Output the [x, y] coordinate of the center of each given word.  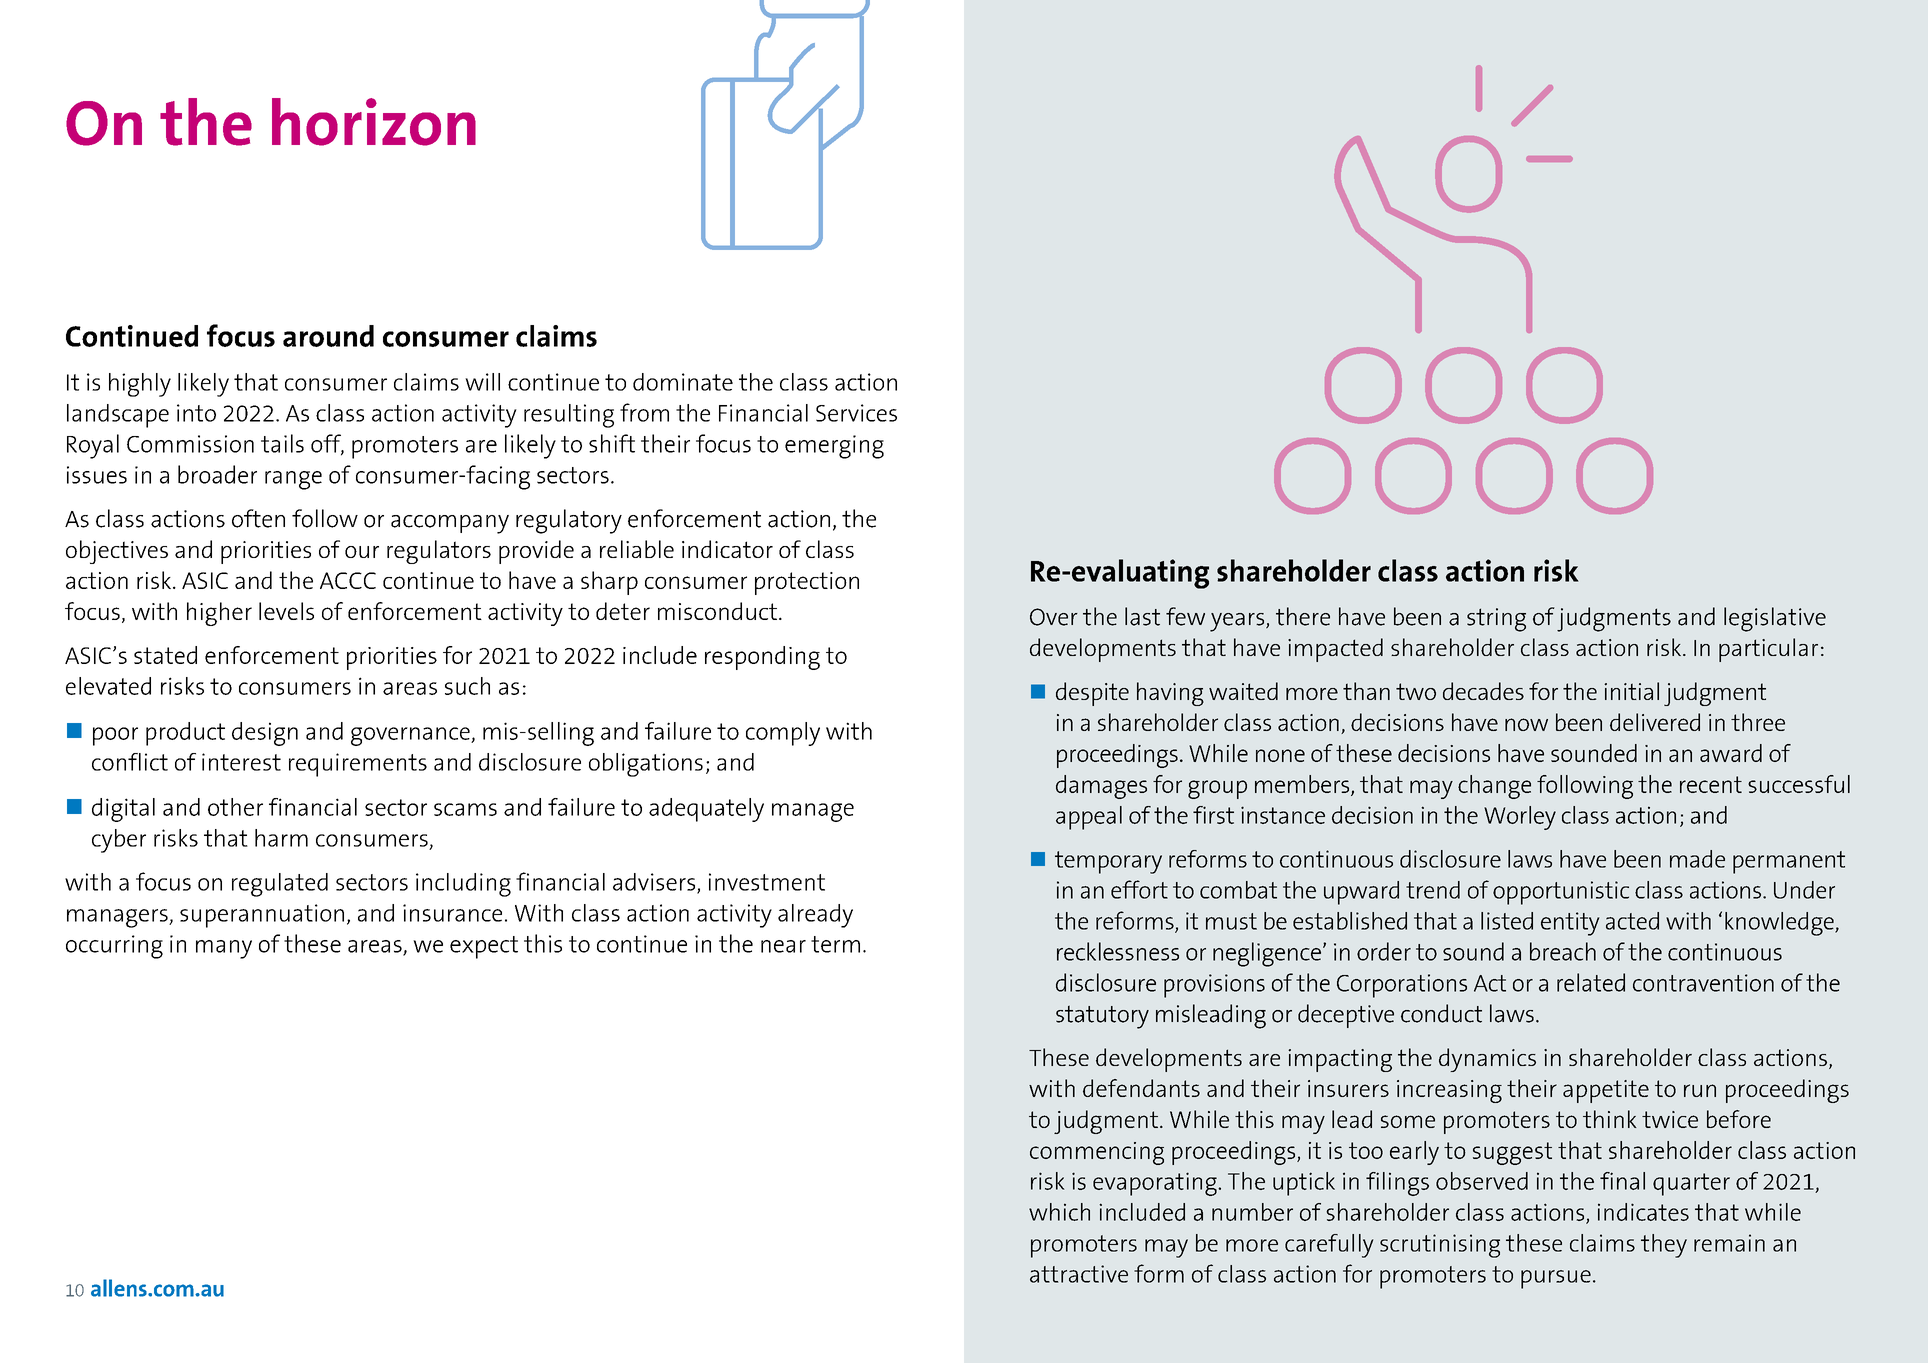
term [835, 944]
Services [856, 413]
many [224, 949]
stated [165, 655]
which [1059, 1212]
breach [1563, 951]
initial [1631, 691]
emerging [834, 447]
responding [762, 658]
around [328, 336]
